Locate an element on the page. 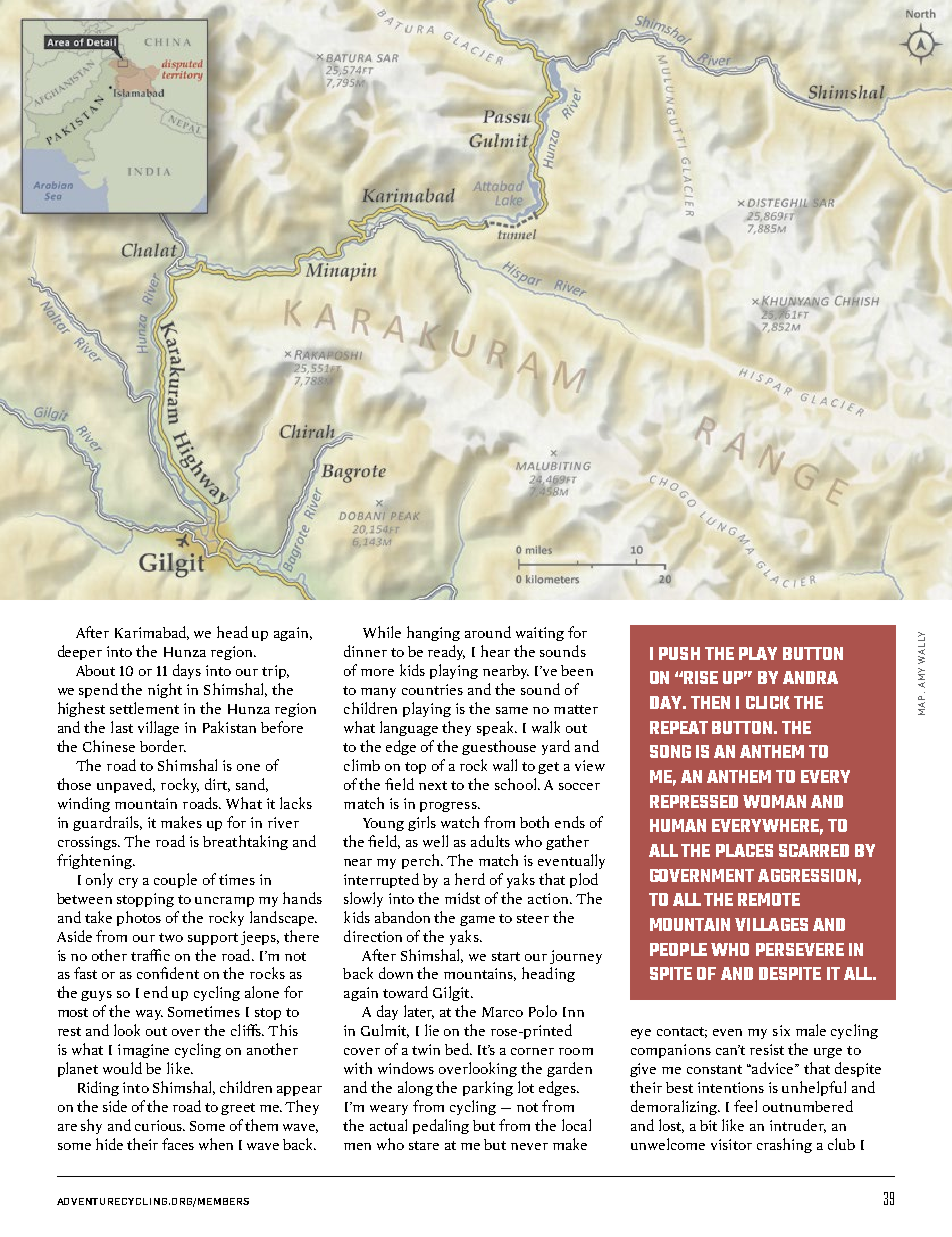 This document has height=1237, width=952. pedaling is located at coordinates (441, 1126).
